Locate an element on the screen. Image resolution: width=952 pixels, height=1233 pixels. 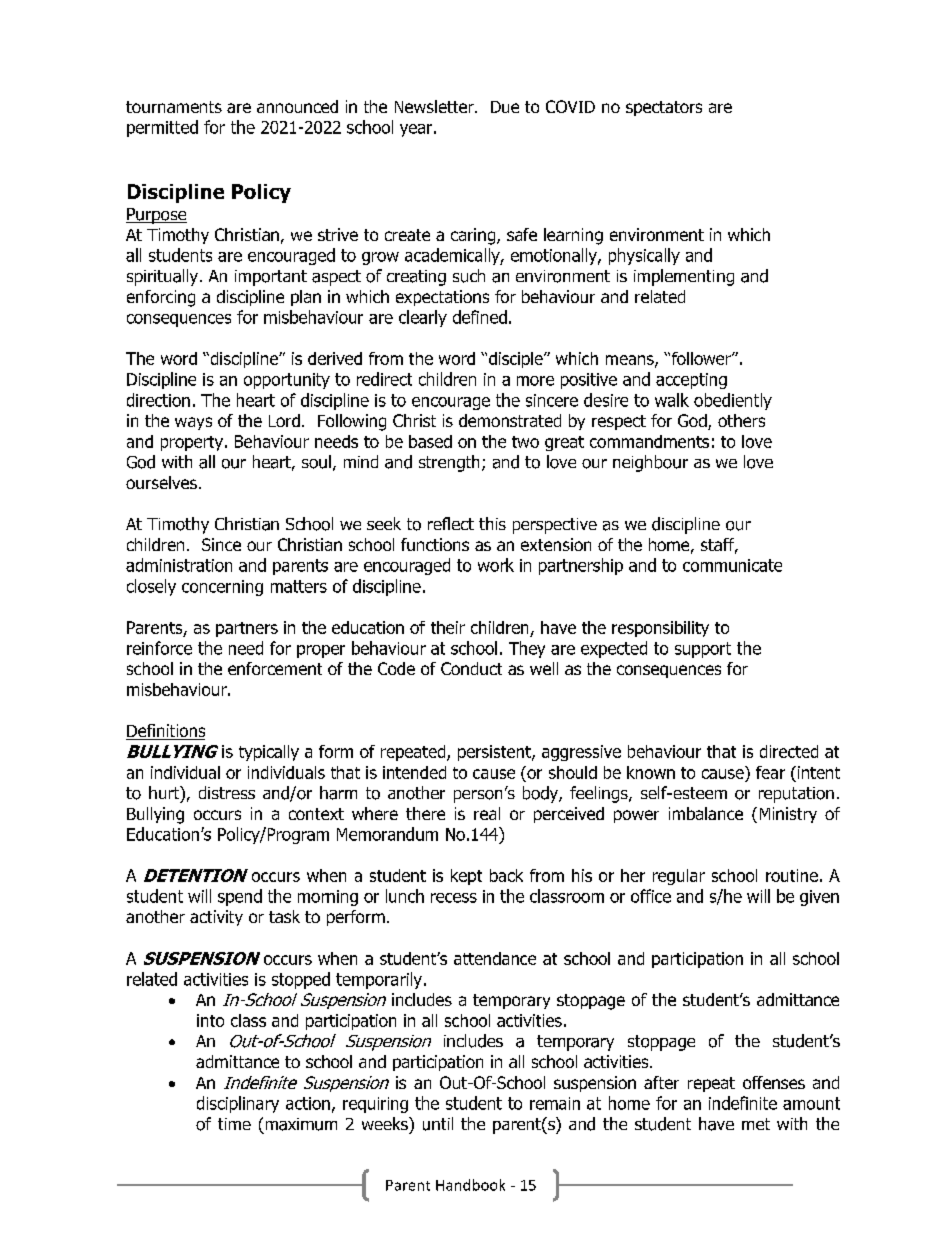
support is located at coordinates (703, 650).
